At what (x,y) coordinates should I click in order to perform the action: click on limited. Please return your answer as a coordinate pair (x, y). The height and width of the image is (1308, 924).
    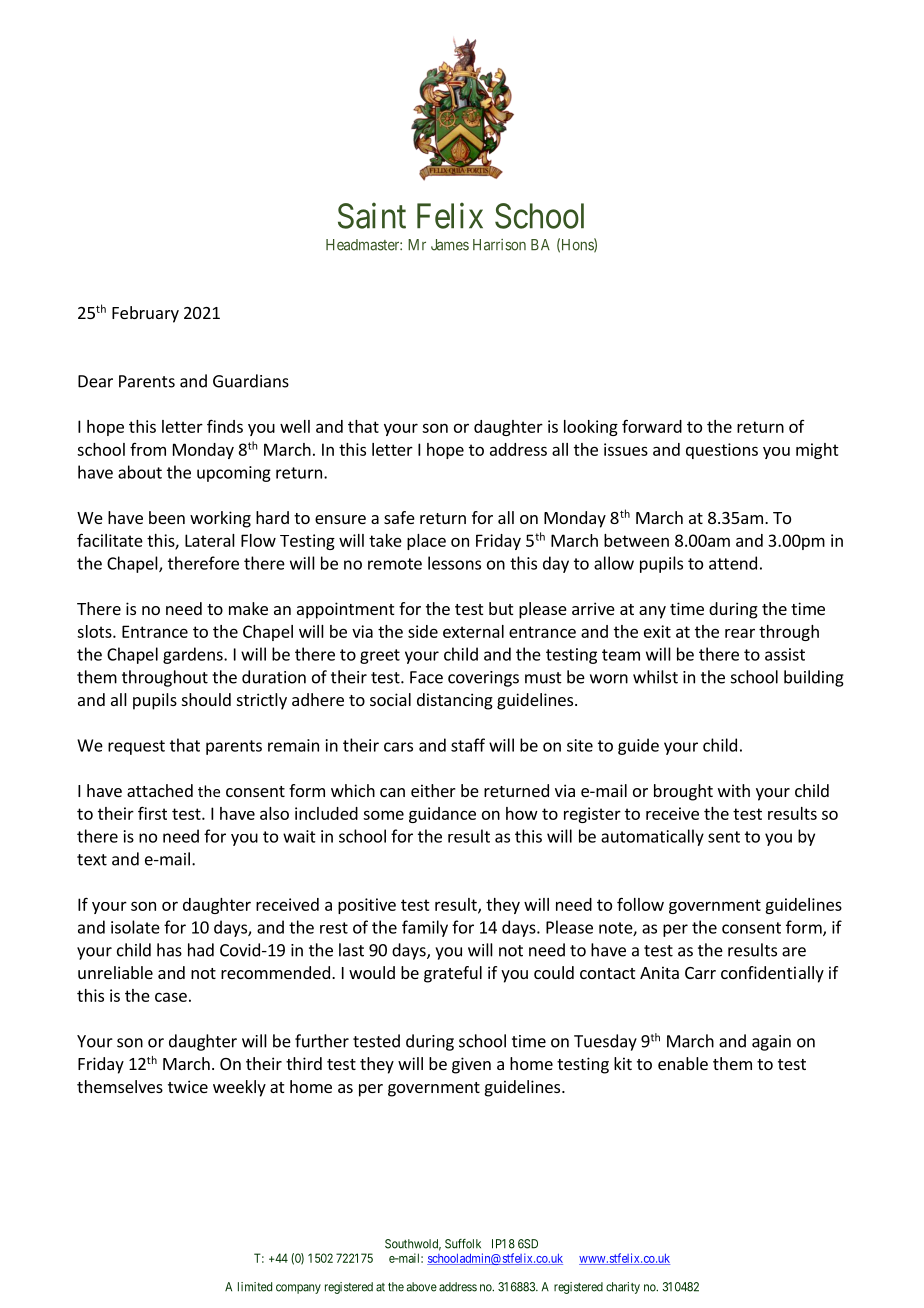
    Looking at the image, I should click on (255, 1287).
